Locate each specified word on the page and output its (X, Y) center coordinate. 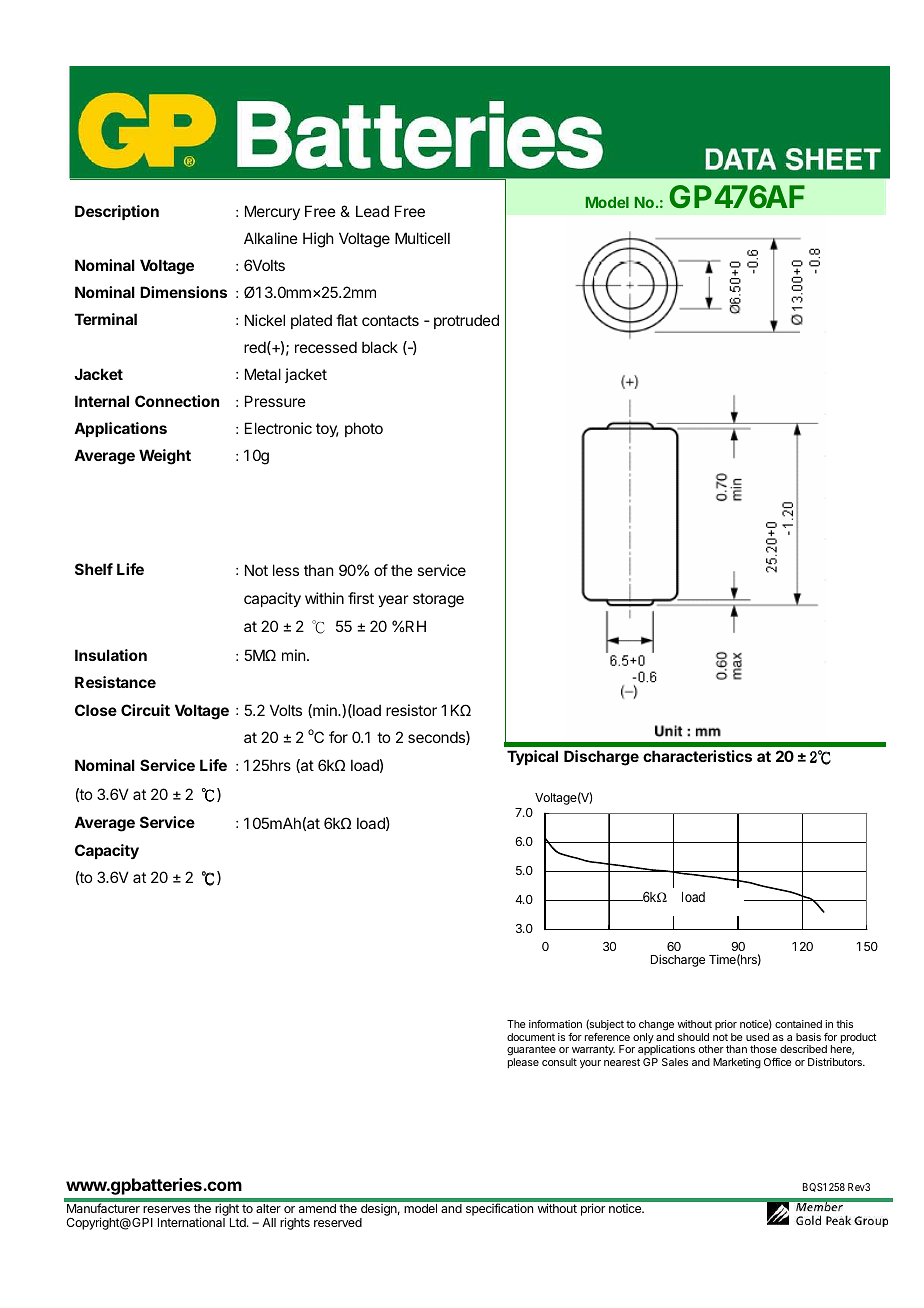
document (531, 1037)
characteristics (697, 756)
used (757, 1037)
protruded (466, 321)
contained (798, 1024)
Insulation (111, 655)
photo (364, 429)
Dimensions (183, 292)
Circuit (145, 710)
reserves (166, 1209)
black (380, 347)
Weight (165, 457)
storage (438, 600)
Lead (372, 211)
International (191, 1222)
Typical (532, 757)
